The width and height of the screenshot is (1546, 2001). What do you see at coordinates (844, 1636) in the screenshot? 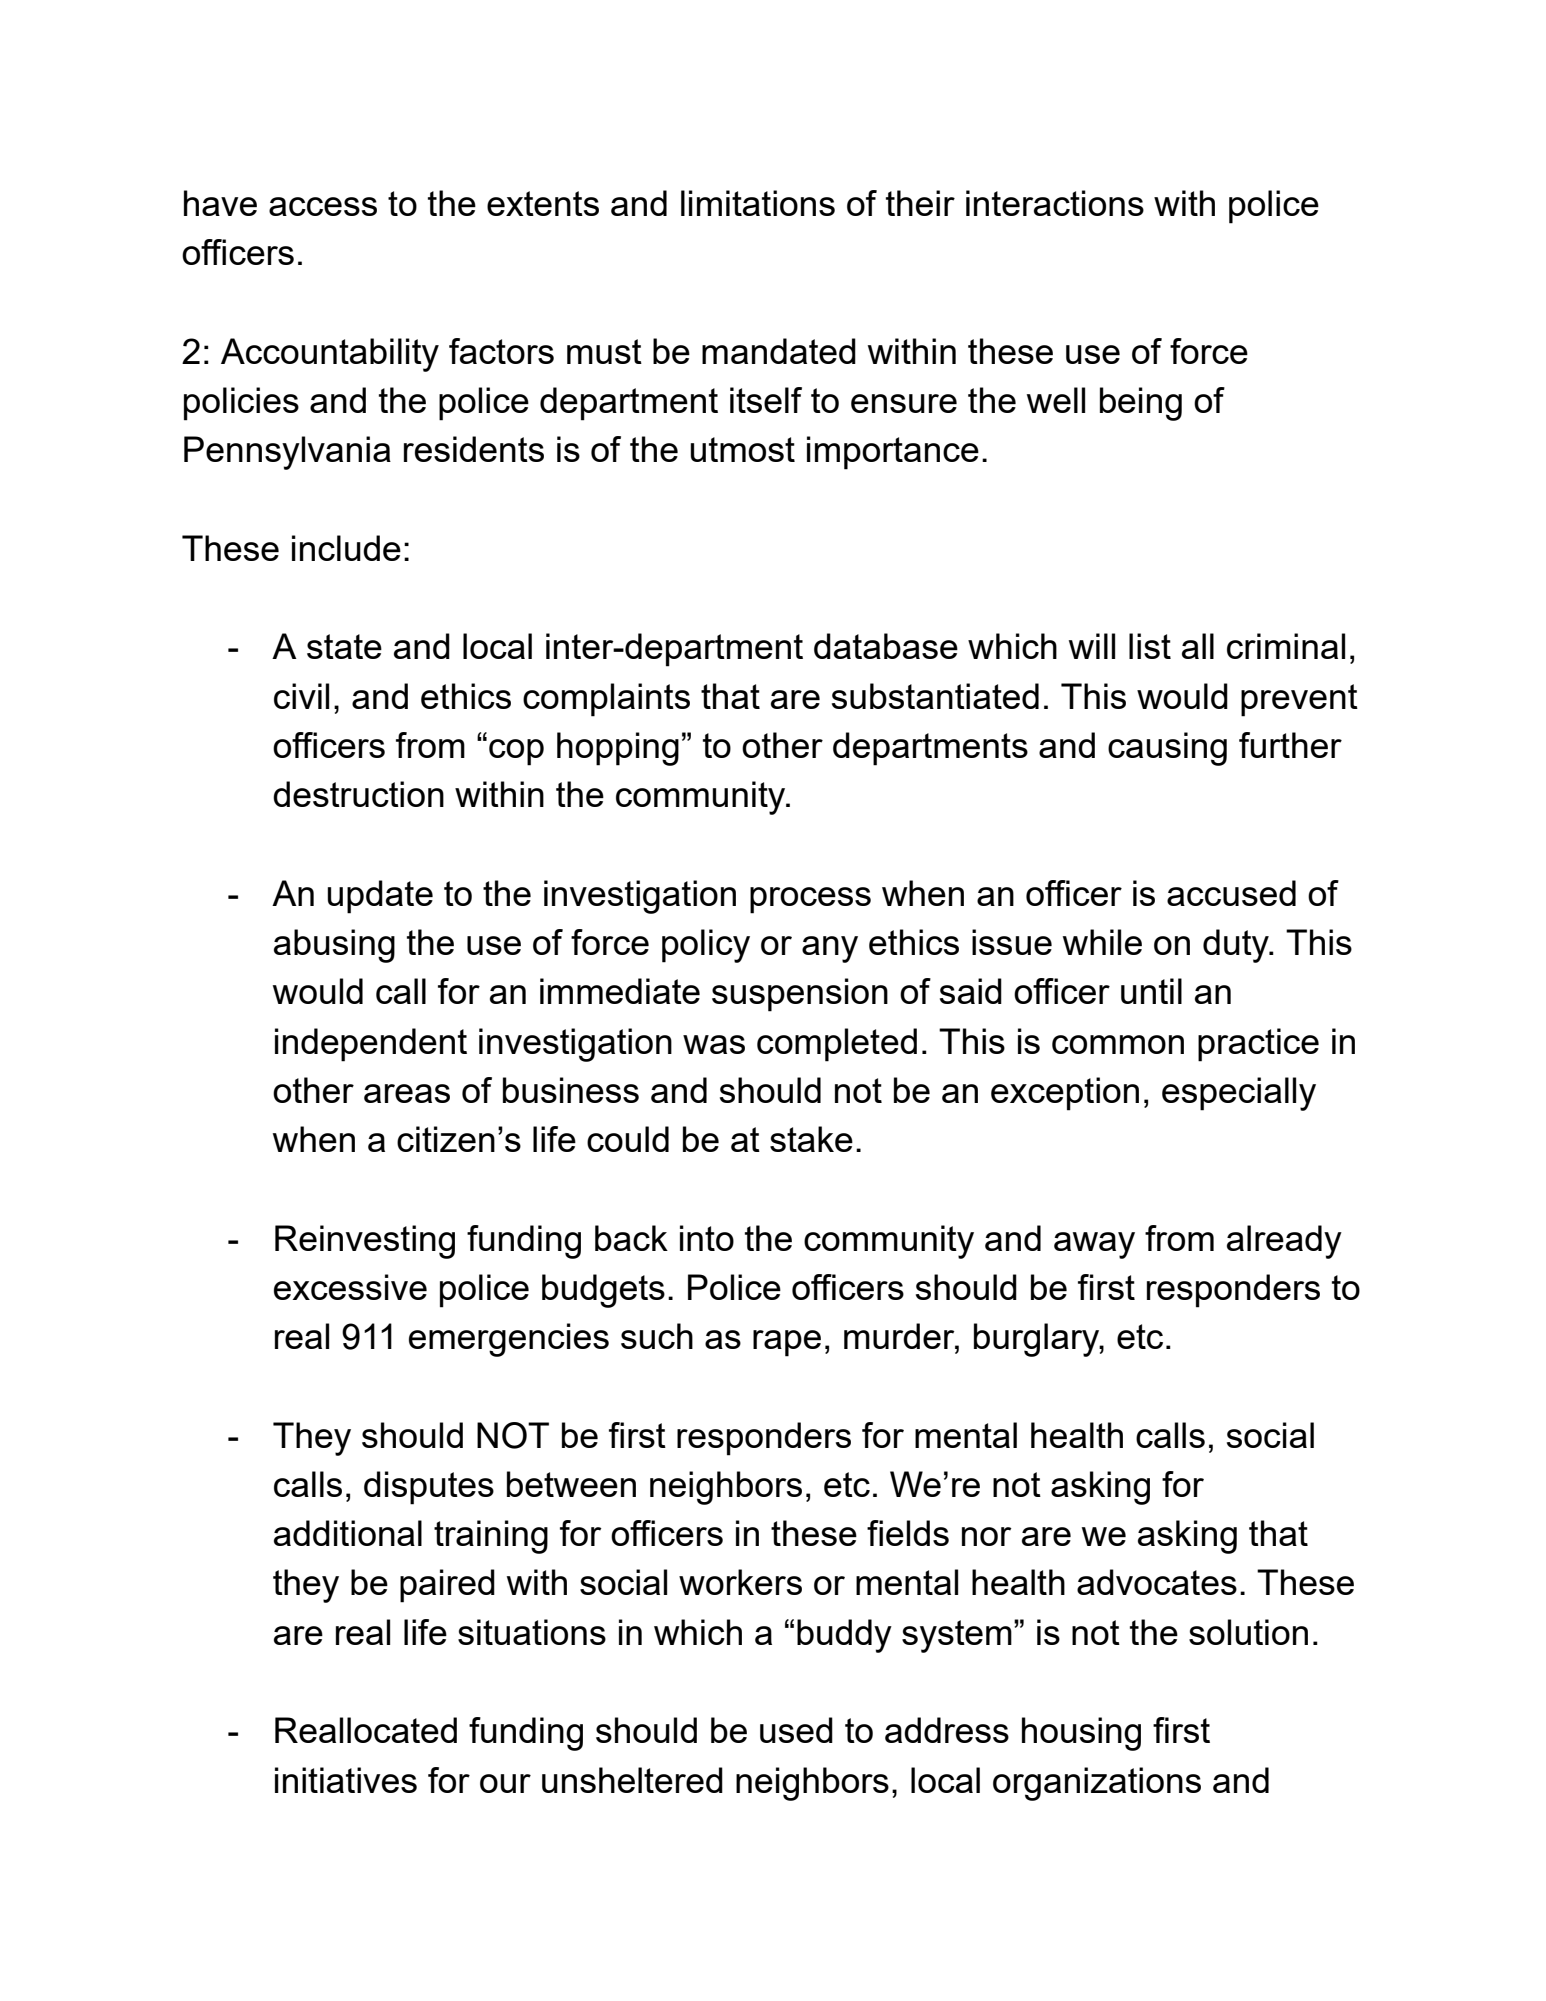
I see `buddy` at bounding box center [844, 1636].
